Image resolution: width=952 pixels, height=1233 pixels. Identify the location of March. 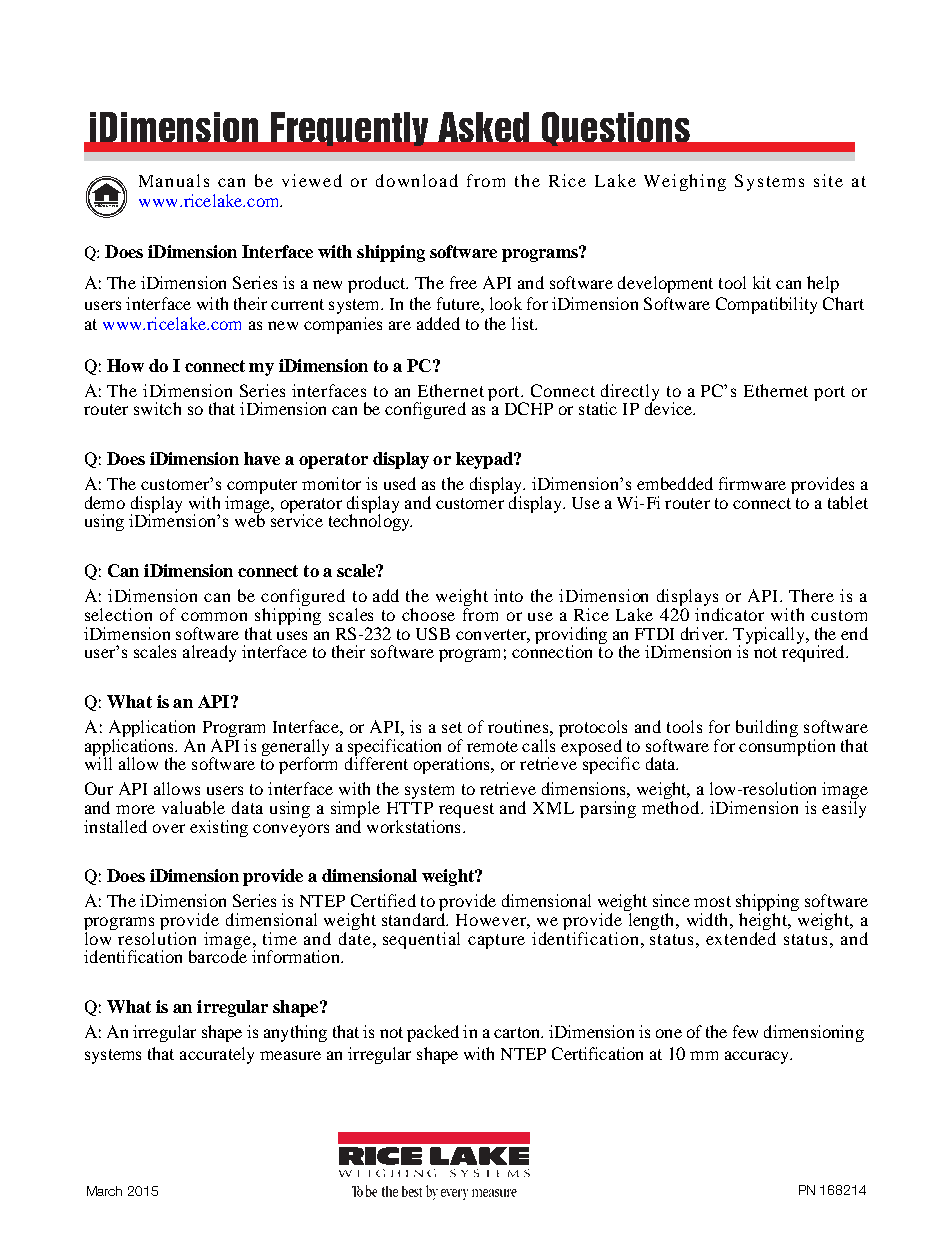
(104, 1191).
